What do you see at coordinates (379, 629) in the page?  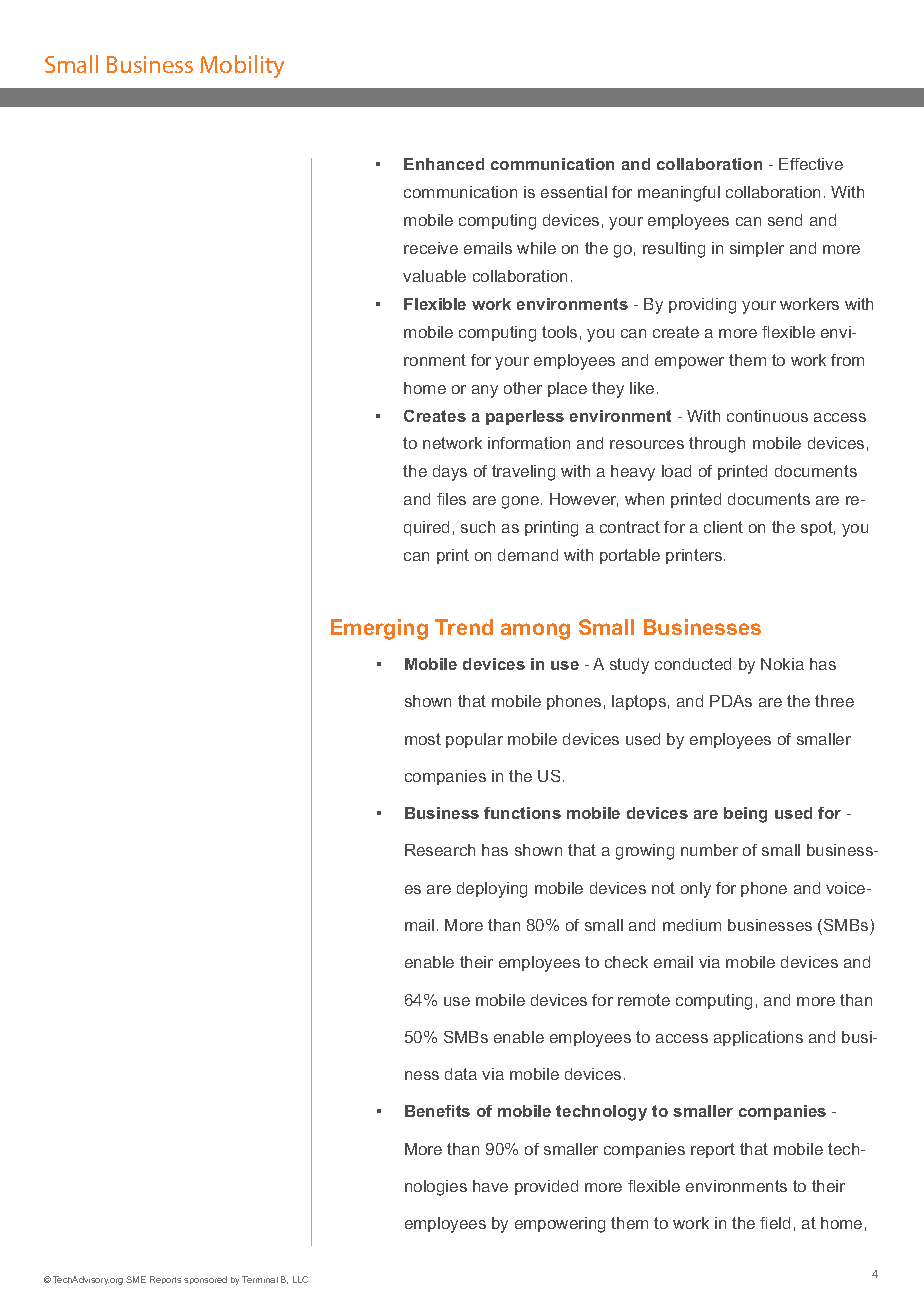 I see `Emerging` at bounding box center [379, 629].
